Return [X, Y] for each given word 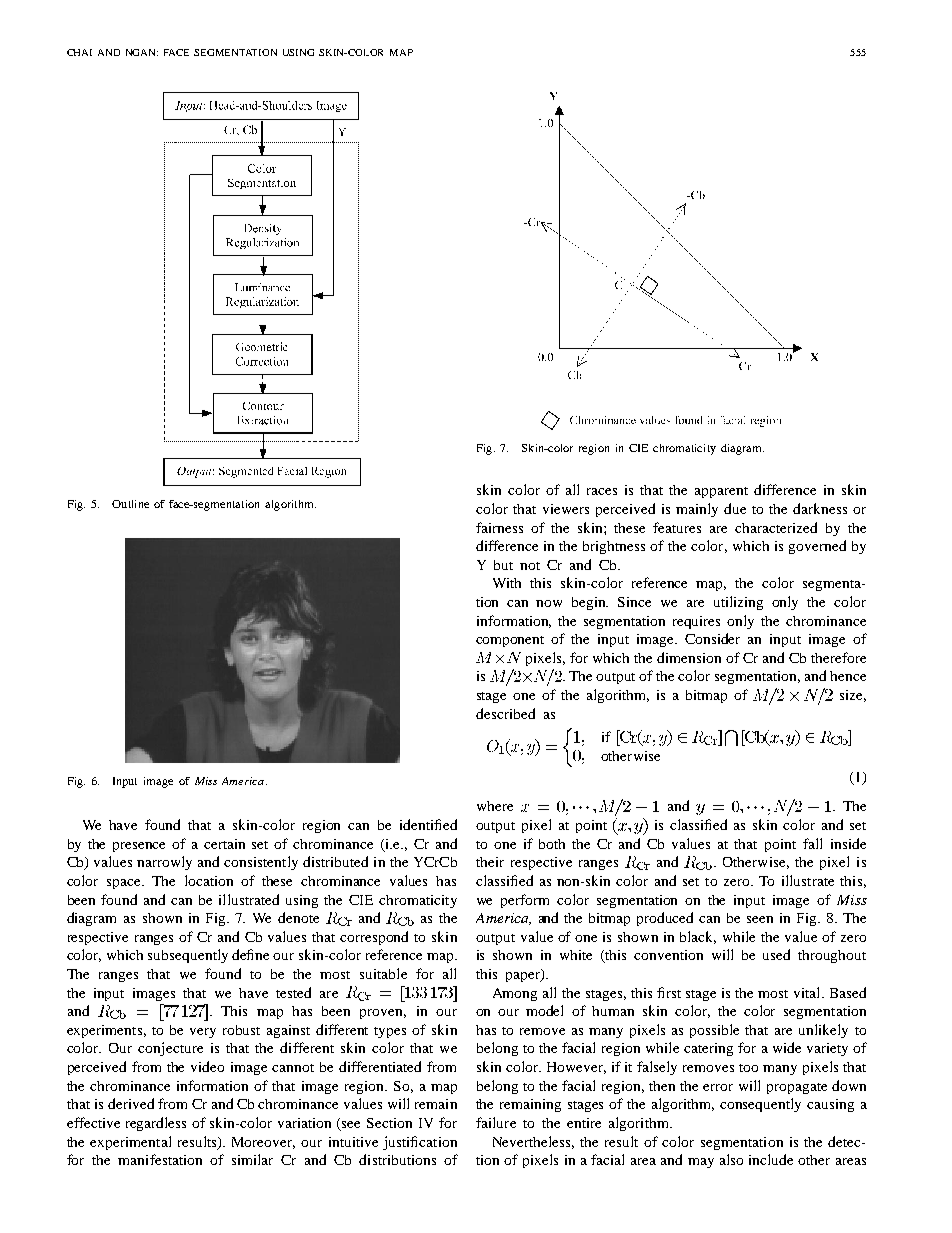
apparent [721, 492]
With [507, 583]
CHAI [79, 52]
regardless [156, 1124]
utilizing [738, 603]
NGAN [142, 52]
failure [496, 1122]
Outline [130, 504]
